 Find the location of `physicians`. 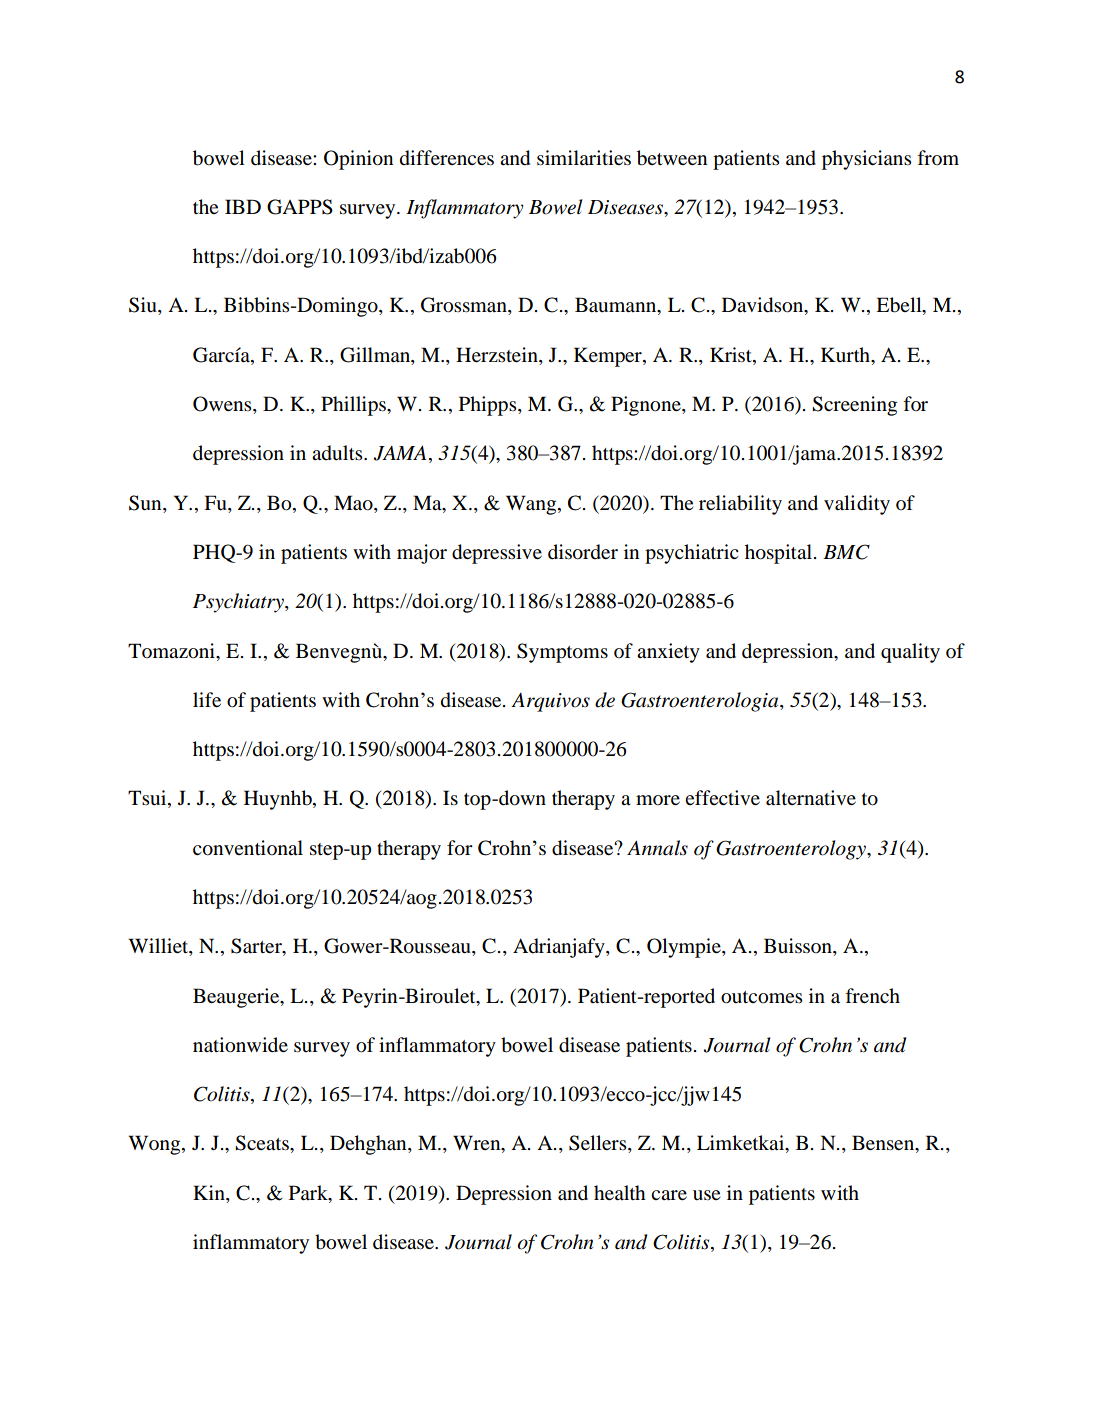

physicians is located at coordinates (867, 160).
